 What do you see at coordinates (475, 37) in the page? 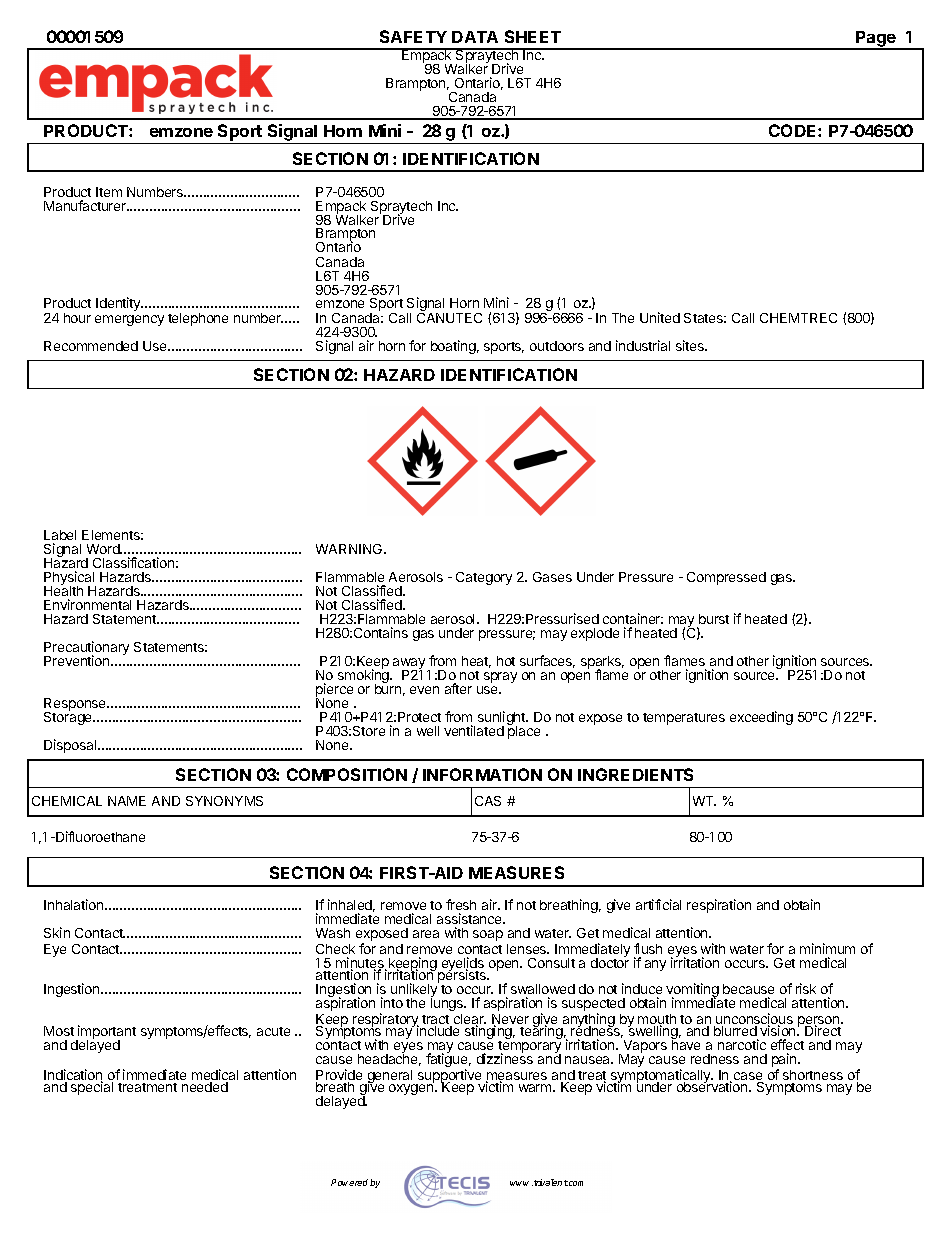
I see `DATA` at bounding box center [475, 37].
